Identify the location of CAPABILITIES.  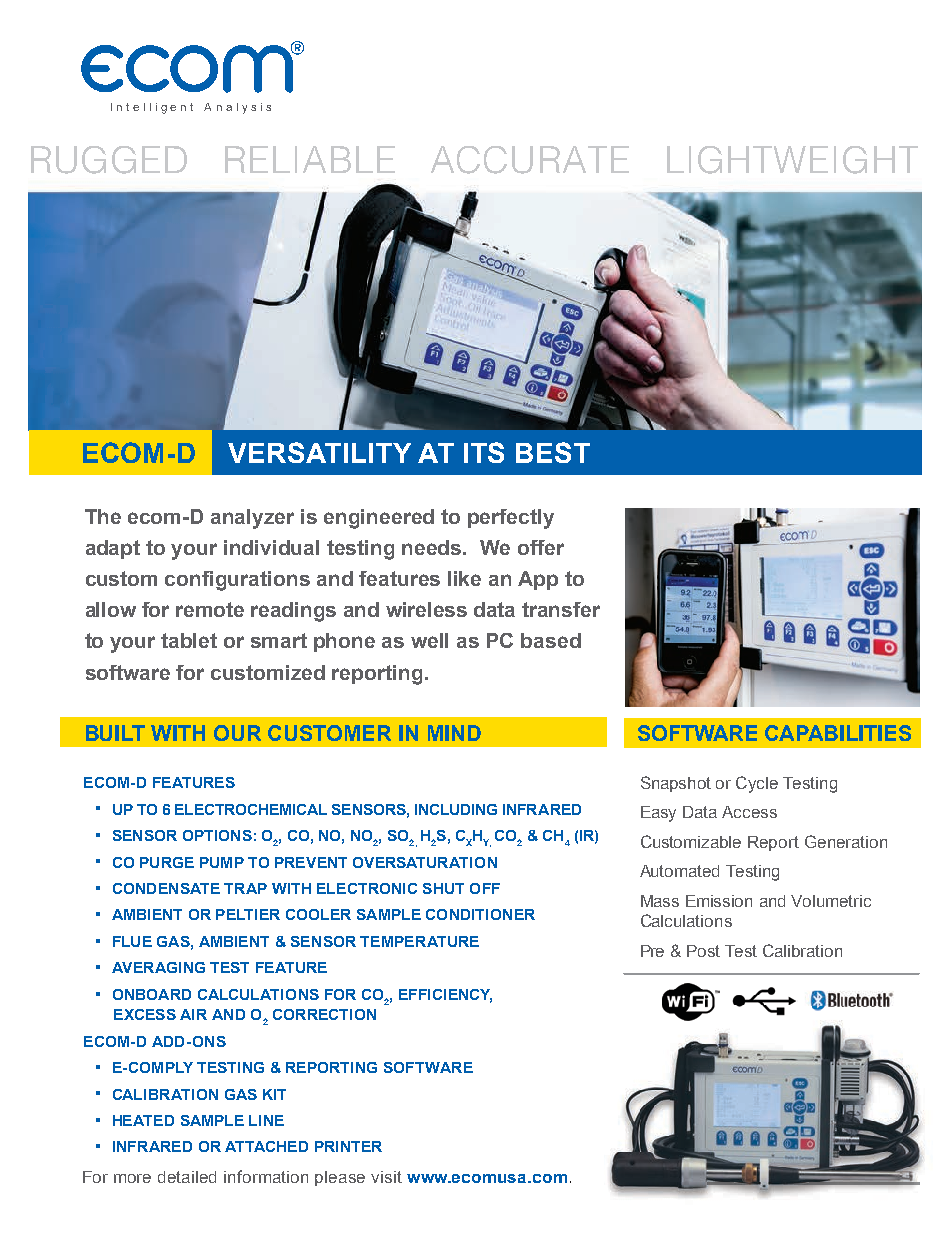
(838, 733).
